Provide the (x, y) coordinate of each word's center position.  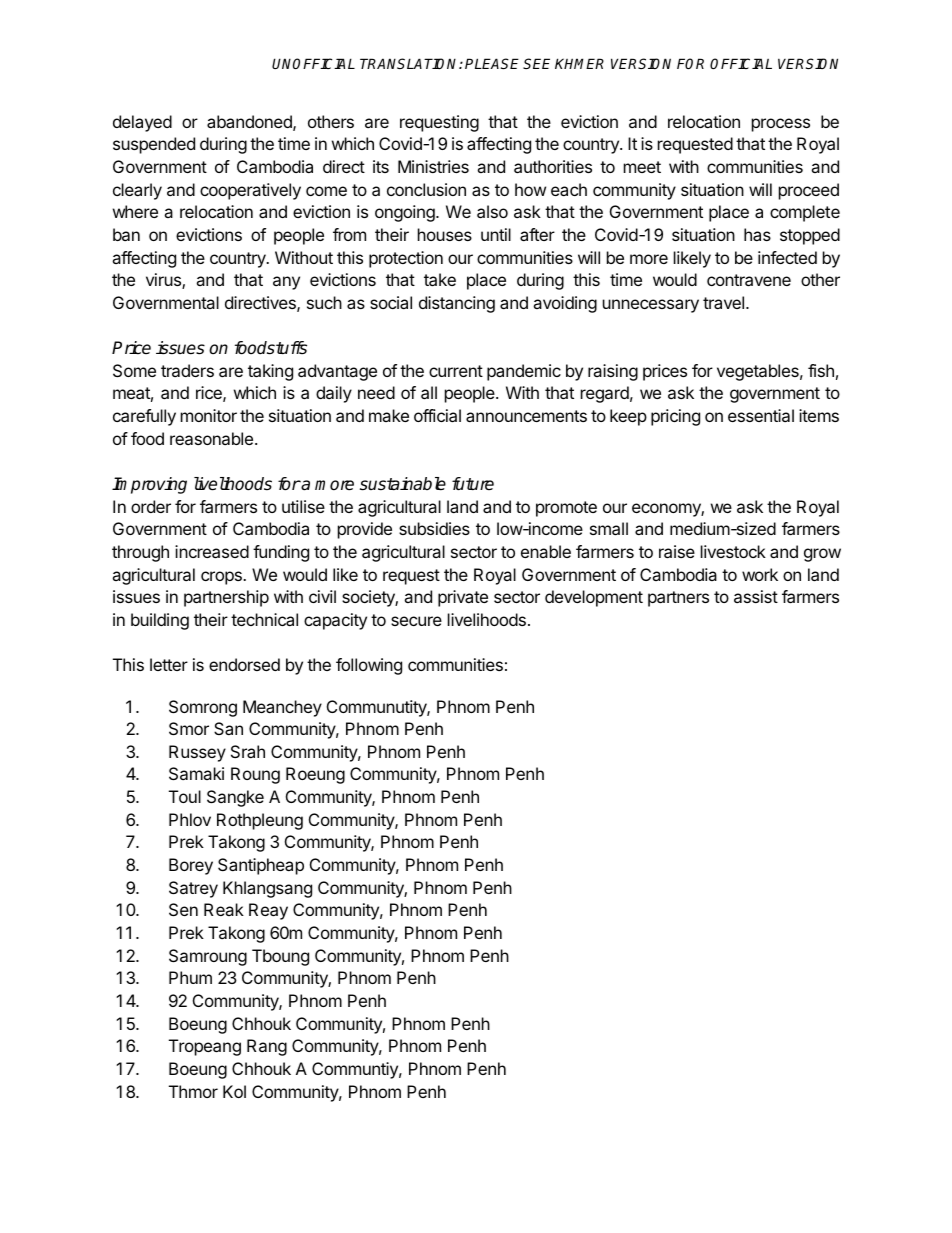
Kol (234, 1091)
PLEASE (492, 63)
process (781, 125)
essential (761, 415)
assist (756, 596)
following (369, 666)
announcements (526, 416)
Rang (267, 1047)
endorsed (244, 664)
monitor (209, 415)
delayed (142, 123)
